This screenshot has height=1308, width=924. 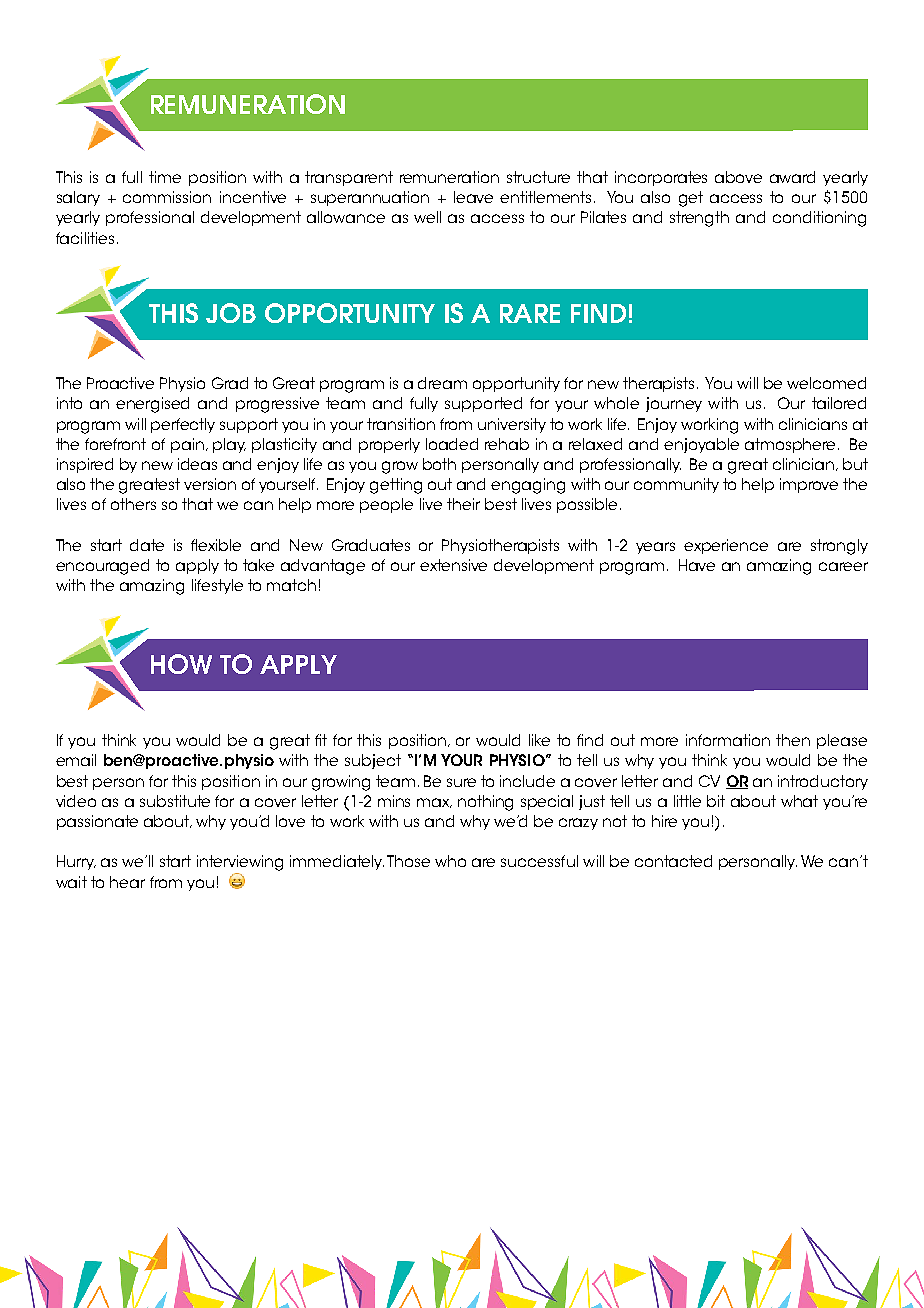 I want to click on leave, so click(x=473, y=197).
